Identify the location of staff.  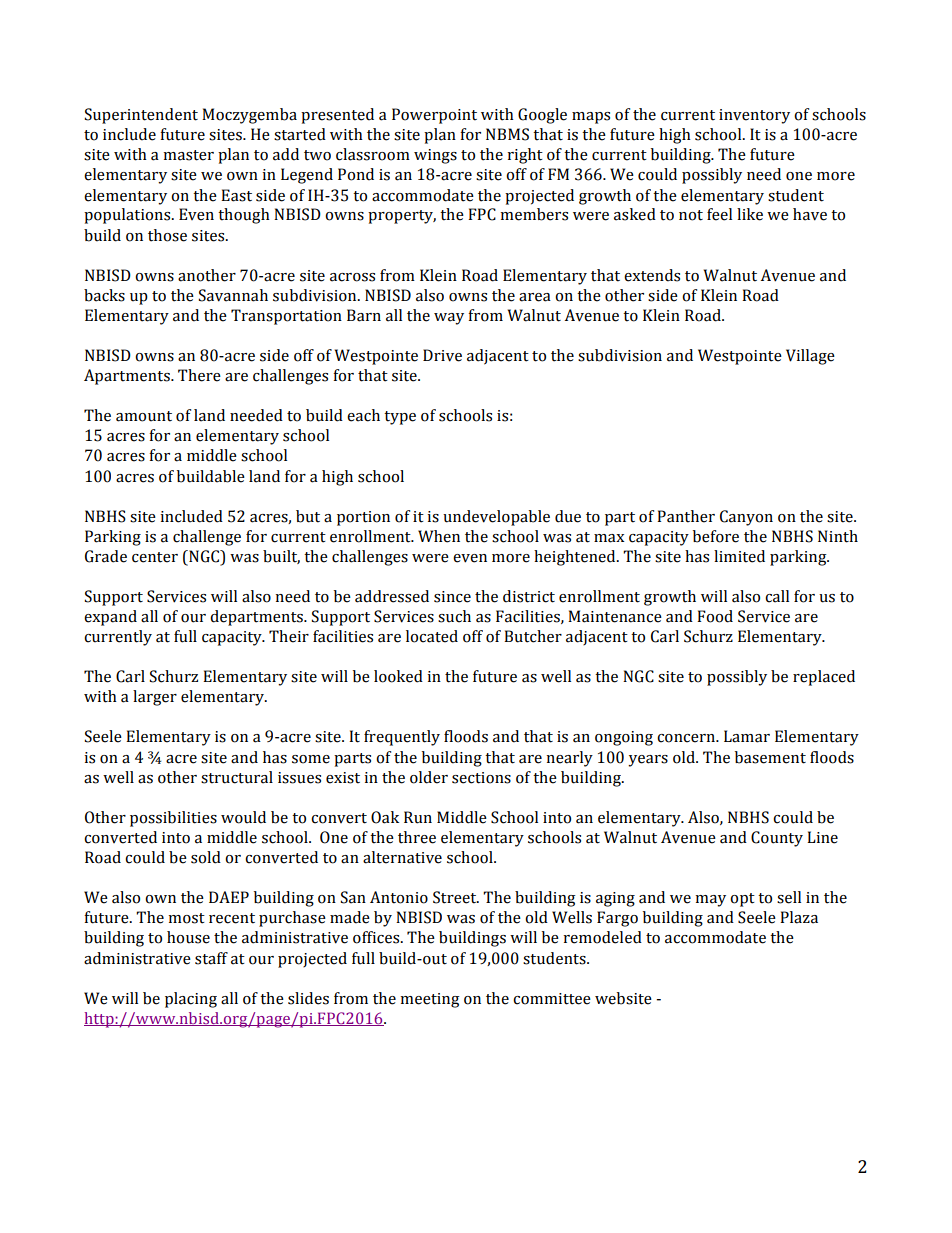
(211, 958).
